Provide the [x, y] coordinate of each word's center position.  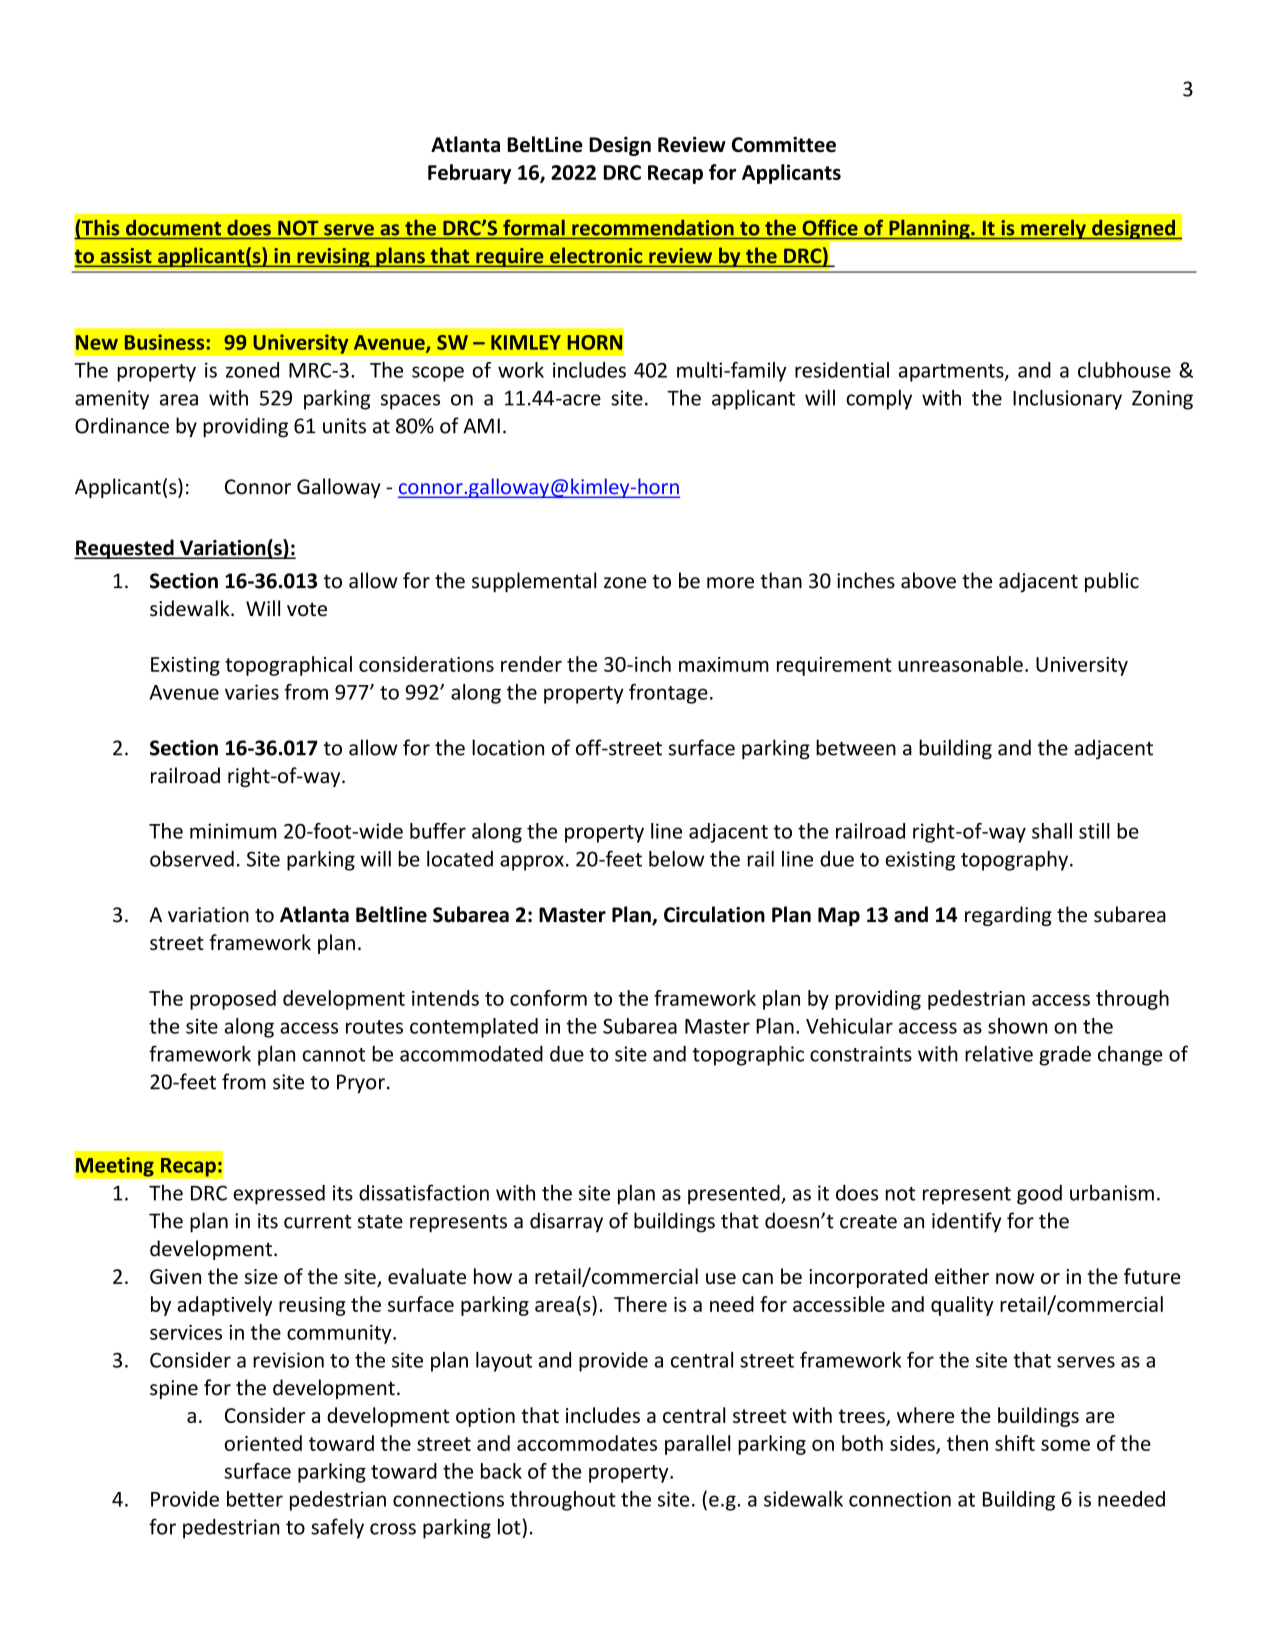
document [173, 228]
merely [1053, 229]
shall [1052, 831]
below [676, 859]
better [255, 1499]
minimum [233, 831]
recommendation [653, 228]
